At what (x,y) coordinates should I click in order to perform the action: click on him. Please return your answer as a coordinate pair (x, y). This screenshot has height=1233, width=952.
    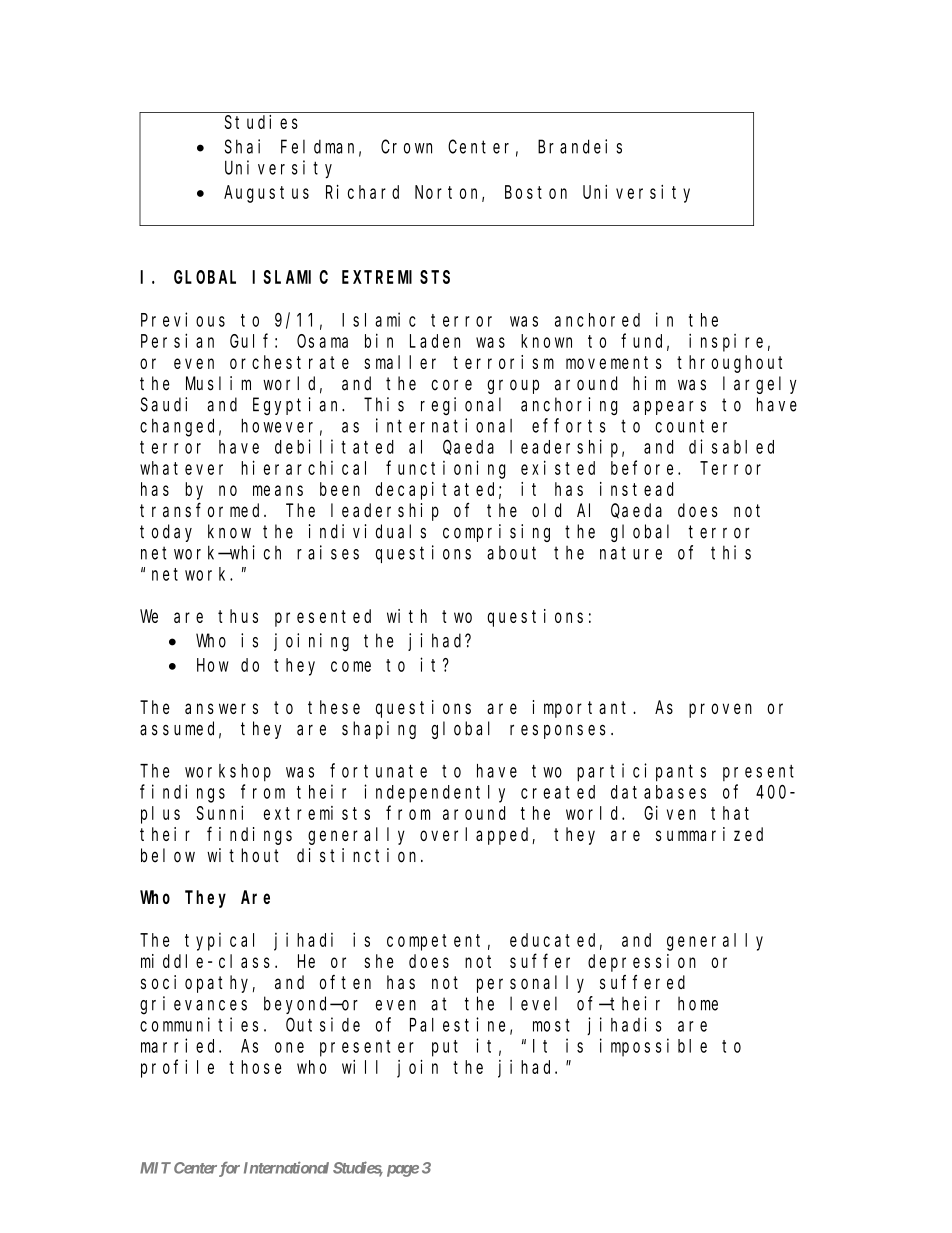
    Looking at the image, I should click on (649, 383).
